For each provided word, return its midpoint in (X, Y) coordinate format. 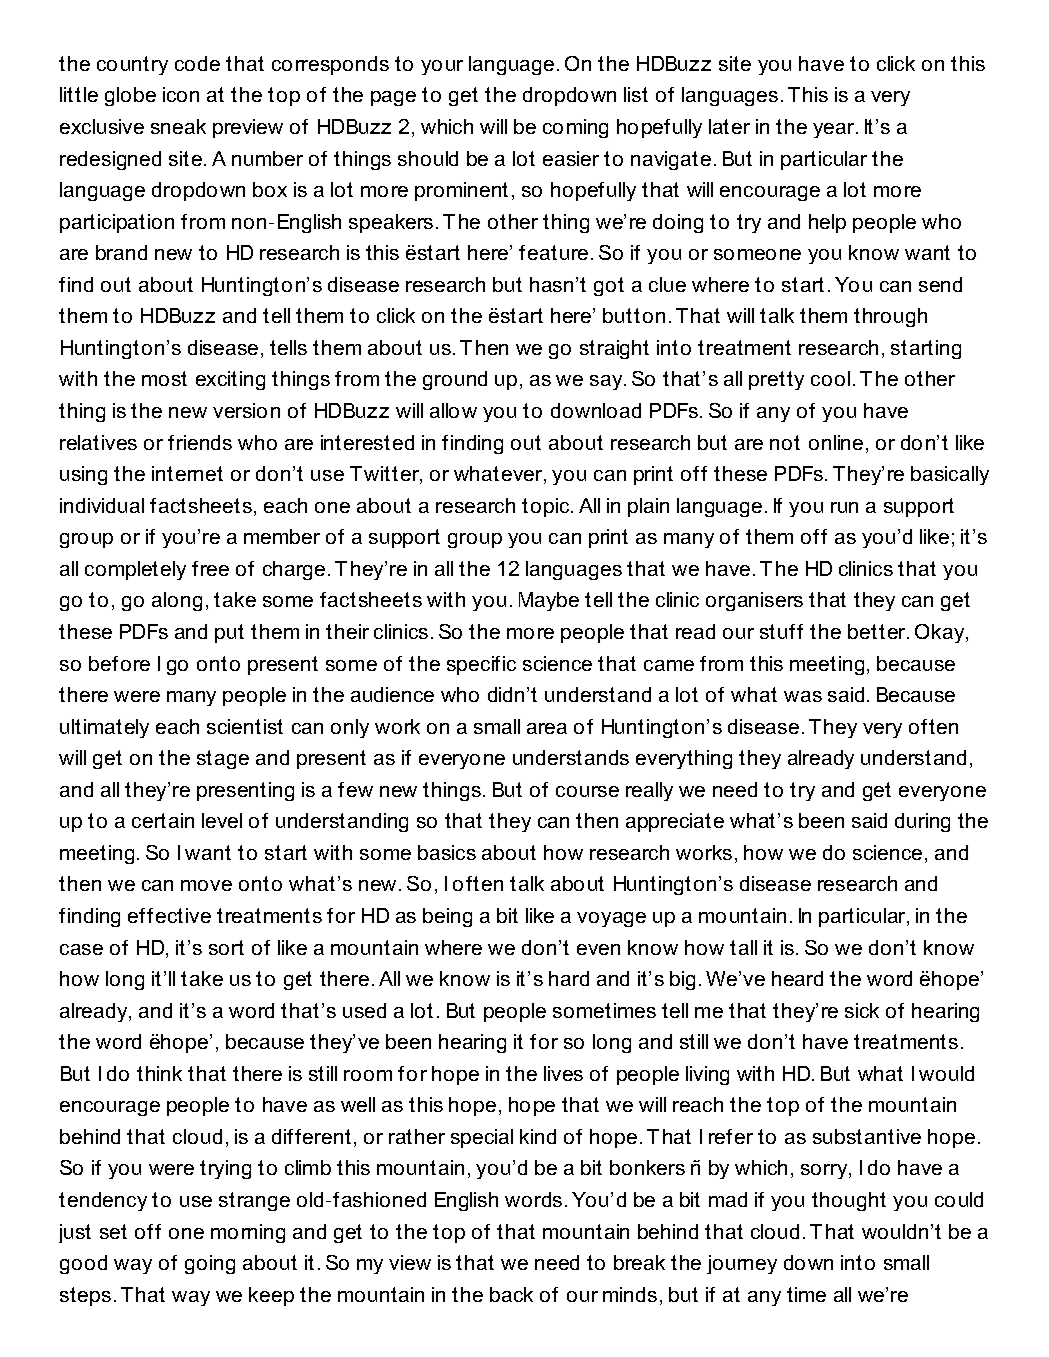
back (511, 1294)
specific (481, 665)
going (210, 1264)
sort (226, 947)
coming (575, 128)
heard (797, 978)
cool (830, 378)
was (803, 696)
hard (569, 978)
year (835, 130)
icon (181, 94)
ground (455, 380)
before (119, 663)
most (164, 378)
